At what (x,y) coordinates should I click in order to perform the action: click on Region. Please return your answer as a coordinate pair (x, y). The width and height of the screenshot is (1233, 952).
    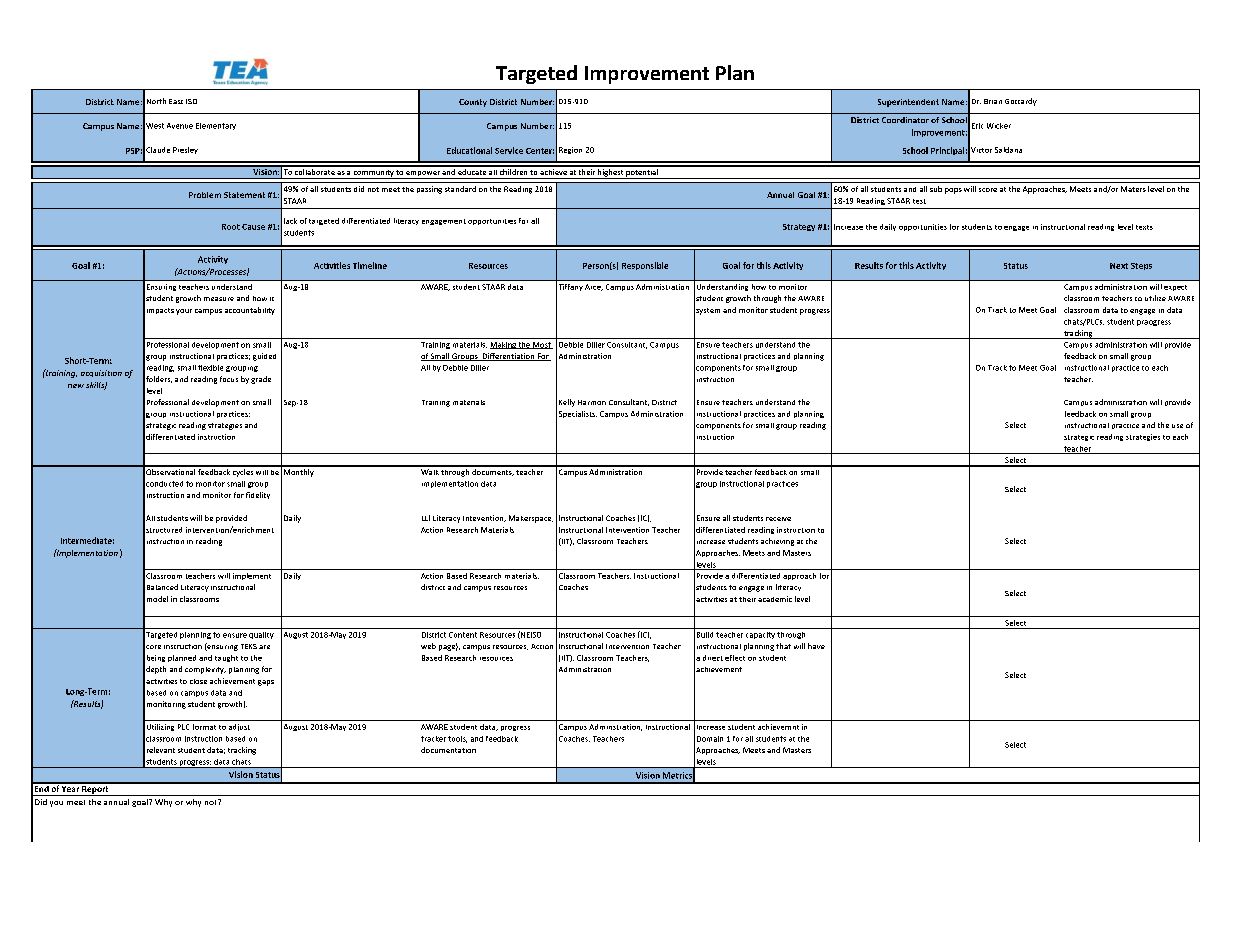
    Looking at the image, I should click on (570, 150).
